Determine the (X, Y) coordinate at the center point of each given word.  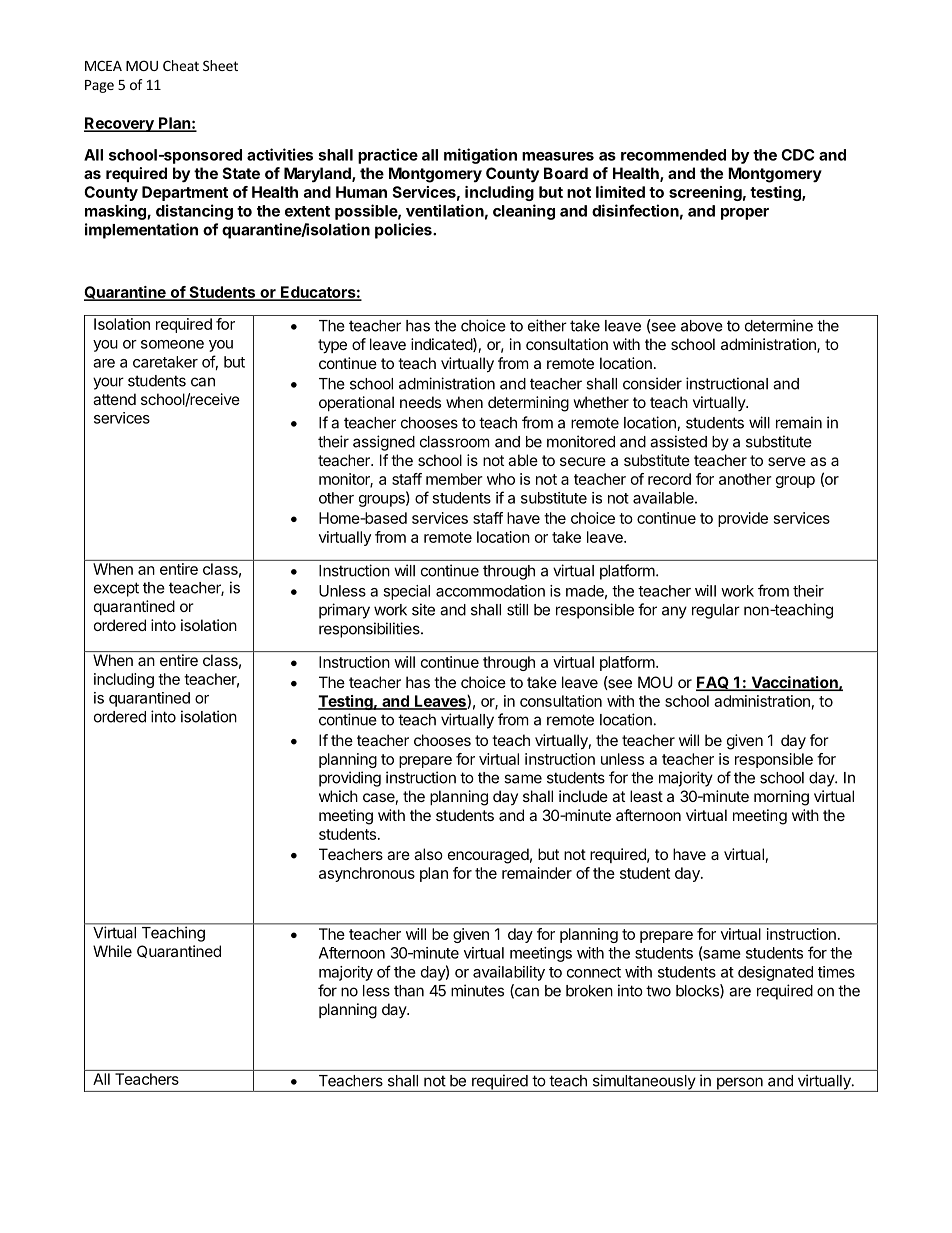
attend (114, 399)
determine (779, 325)
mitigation (480, 156)
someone (172, 344)
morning (781, 798)
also (428, 854)
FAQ (713, 683)
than (409, 991)
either (547, 325)
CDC (797, 155)
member (454, 479)
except (116, 589)
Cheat (181, 65)
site (423, 609)
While (112, 951)
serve (787, 461)
